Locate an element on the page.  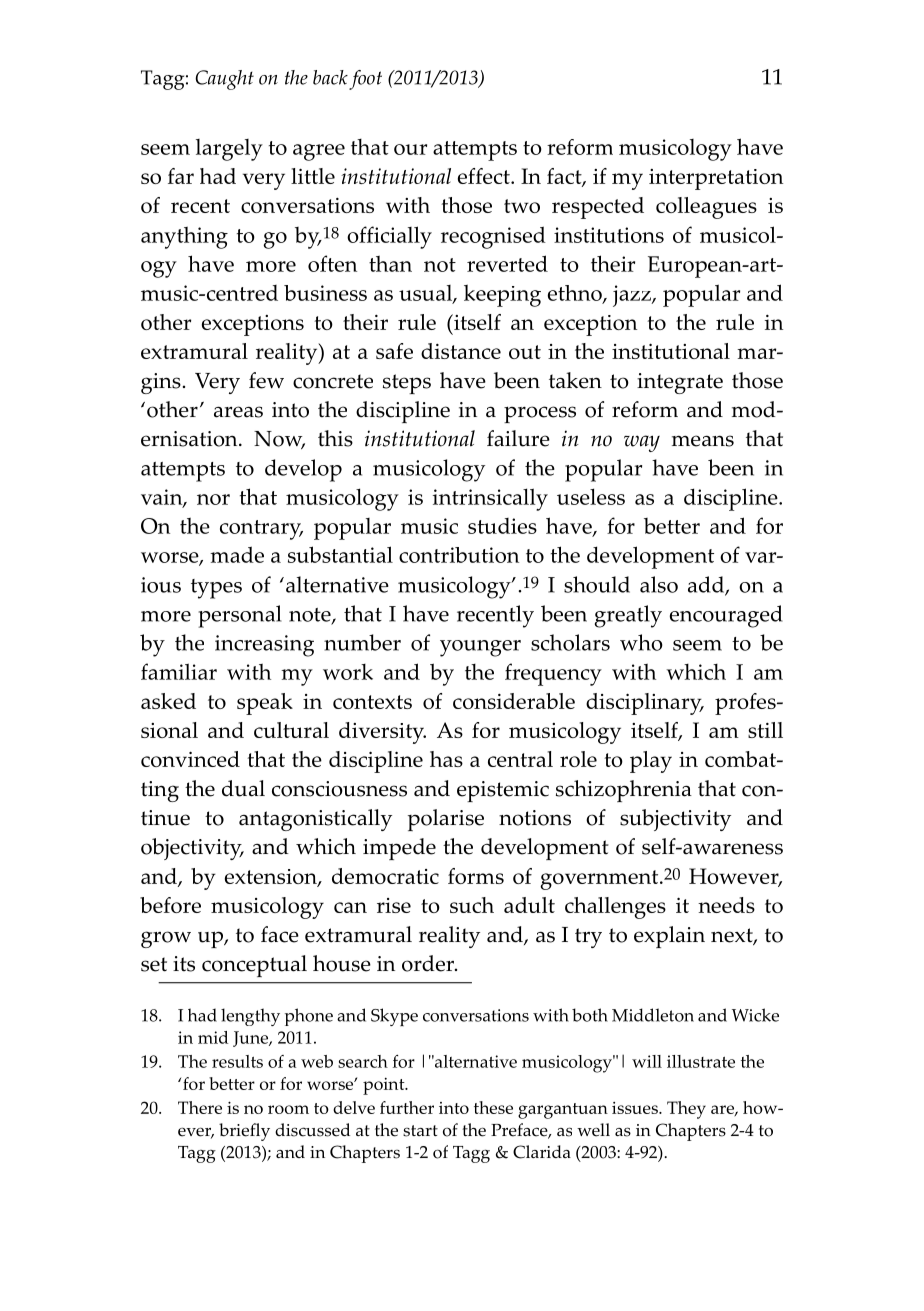
interpretation is located at coordinates (716, 179).
